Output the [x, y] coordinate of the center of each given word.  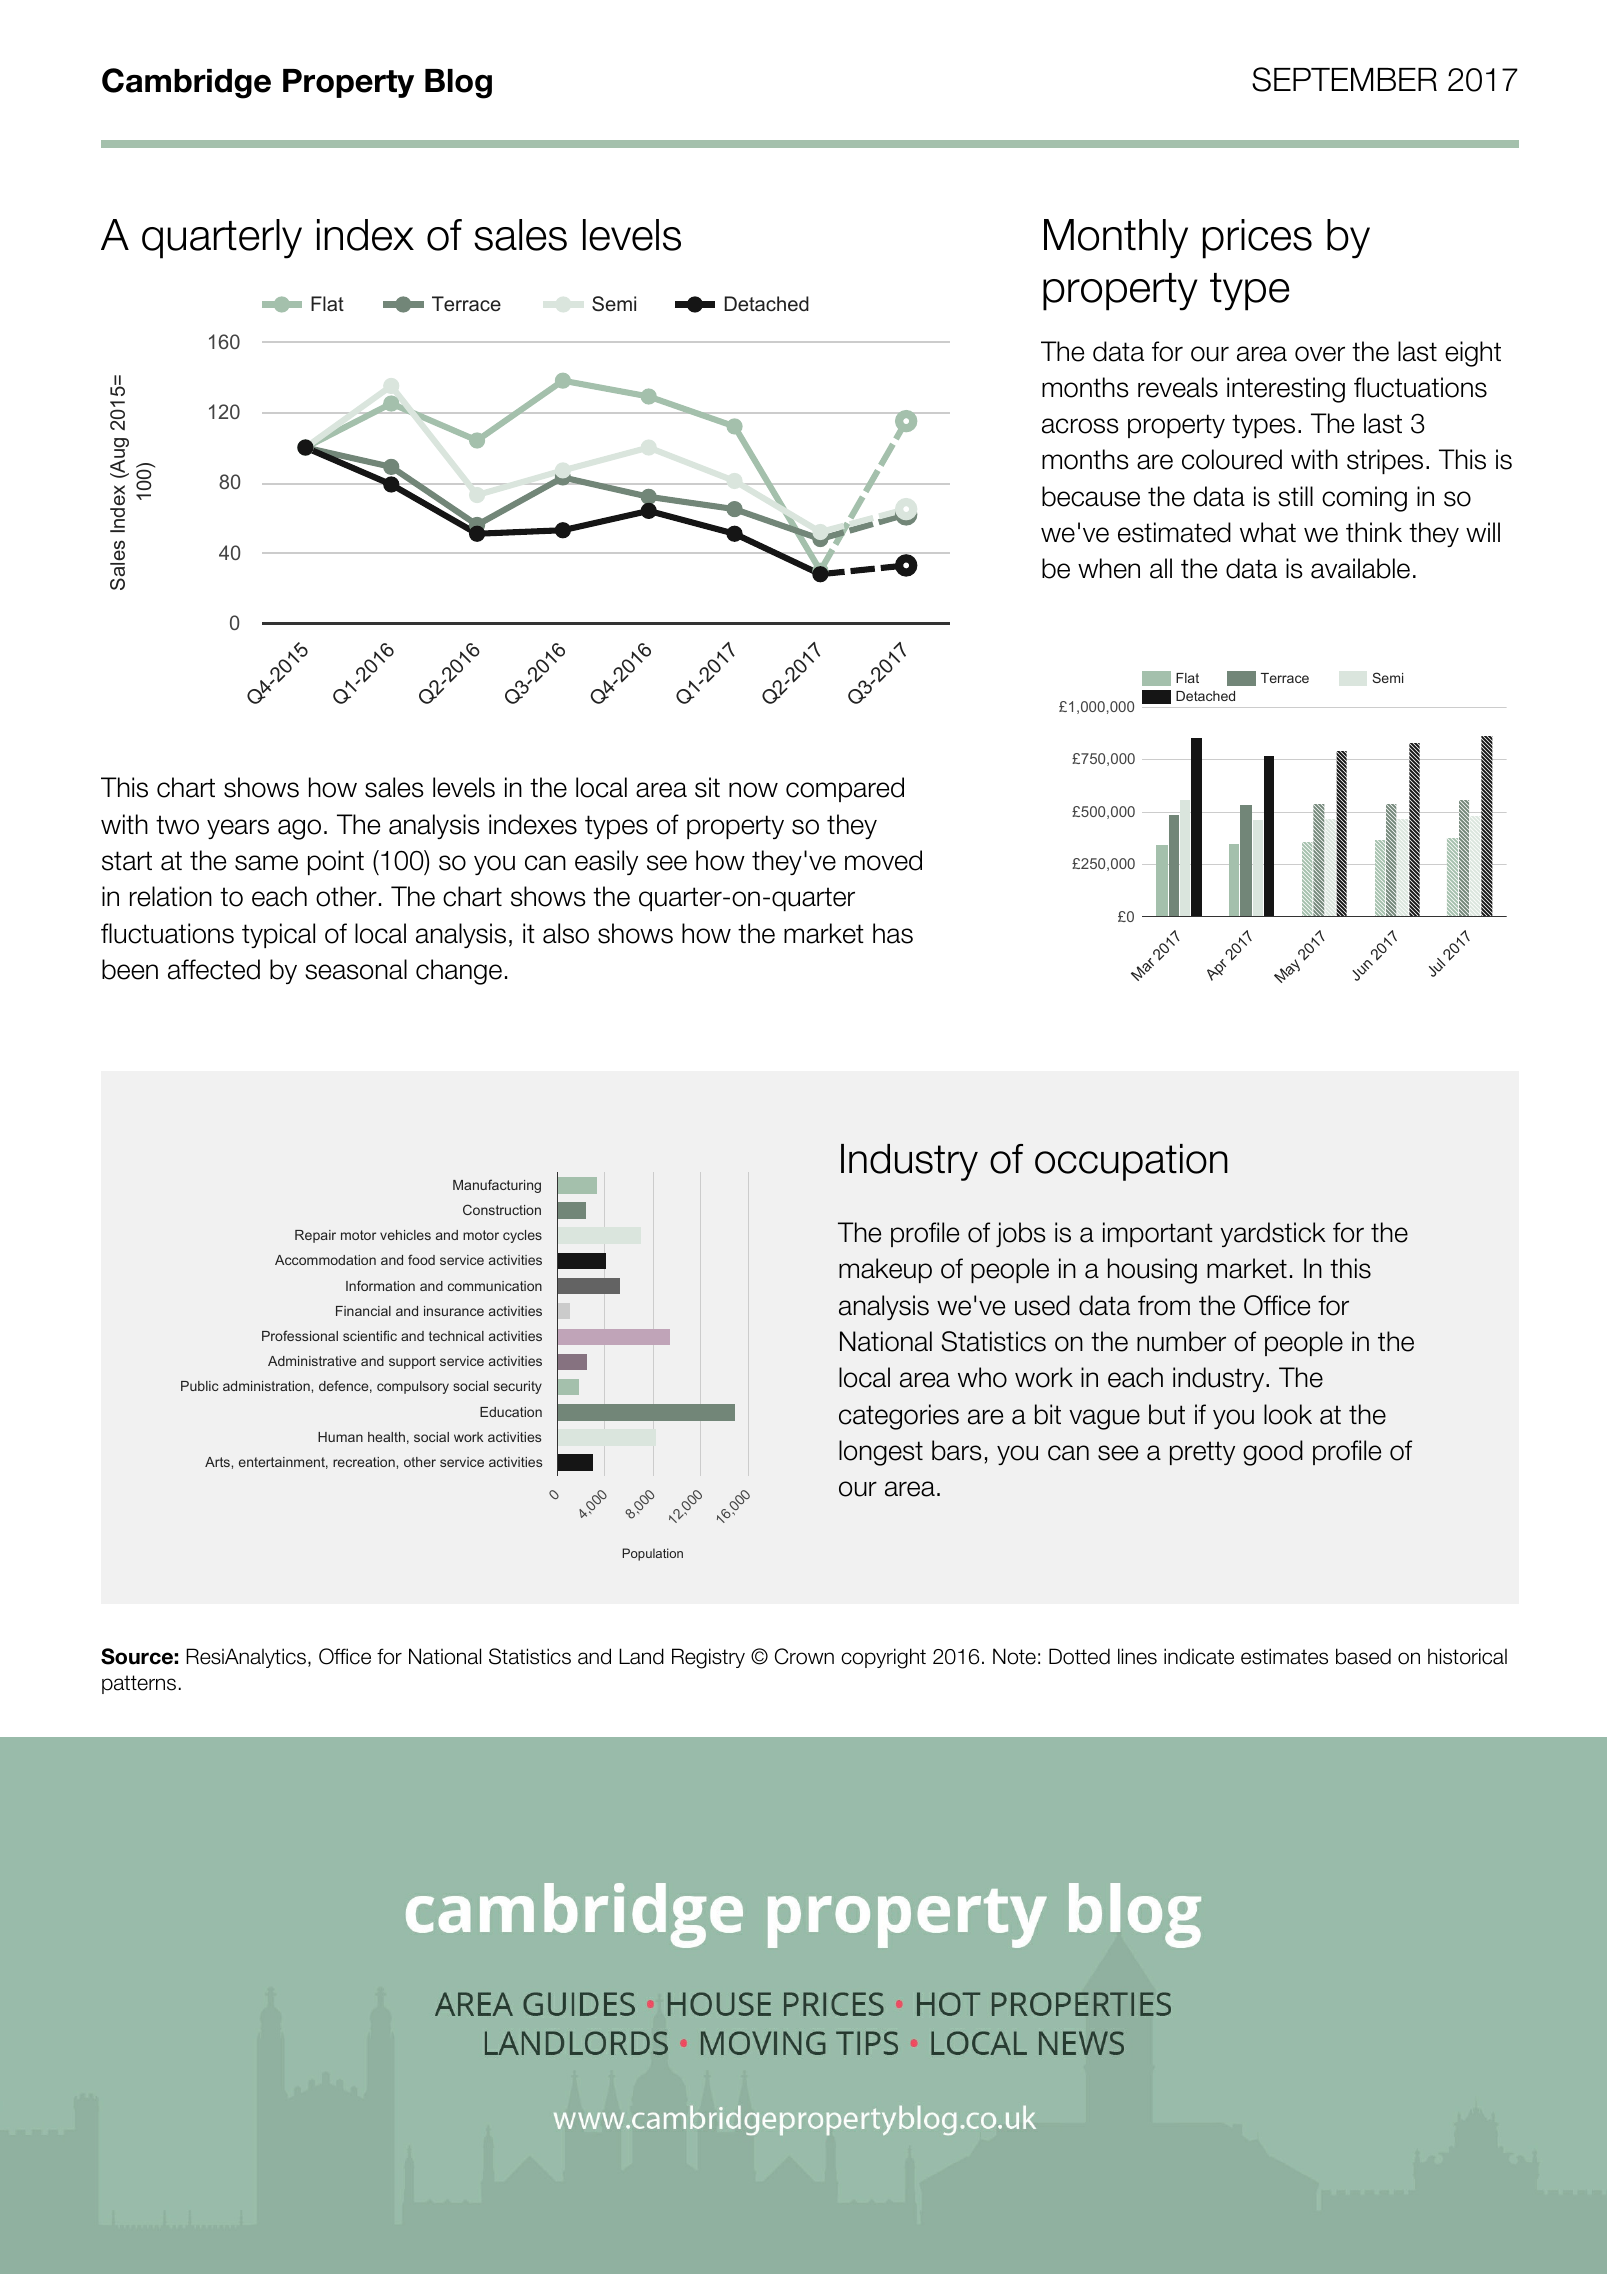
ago [299, 829]
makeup [885, 1270]
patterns [139, 1684]
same [266, 863]
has [893, 933]
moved [883, 860]
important [1158, 1234]
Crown [804, 1656]
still [1295, 496]
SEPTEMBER [1344, 79]
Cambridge [186, 83]
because [1091, 496]
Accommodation [325, 1260]
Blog [458, 84]
